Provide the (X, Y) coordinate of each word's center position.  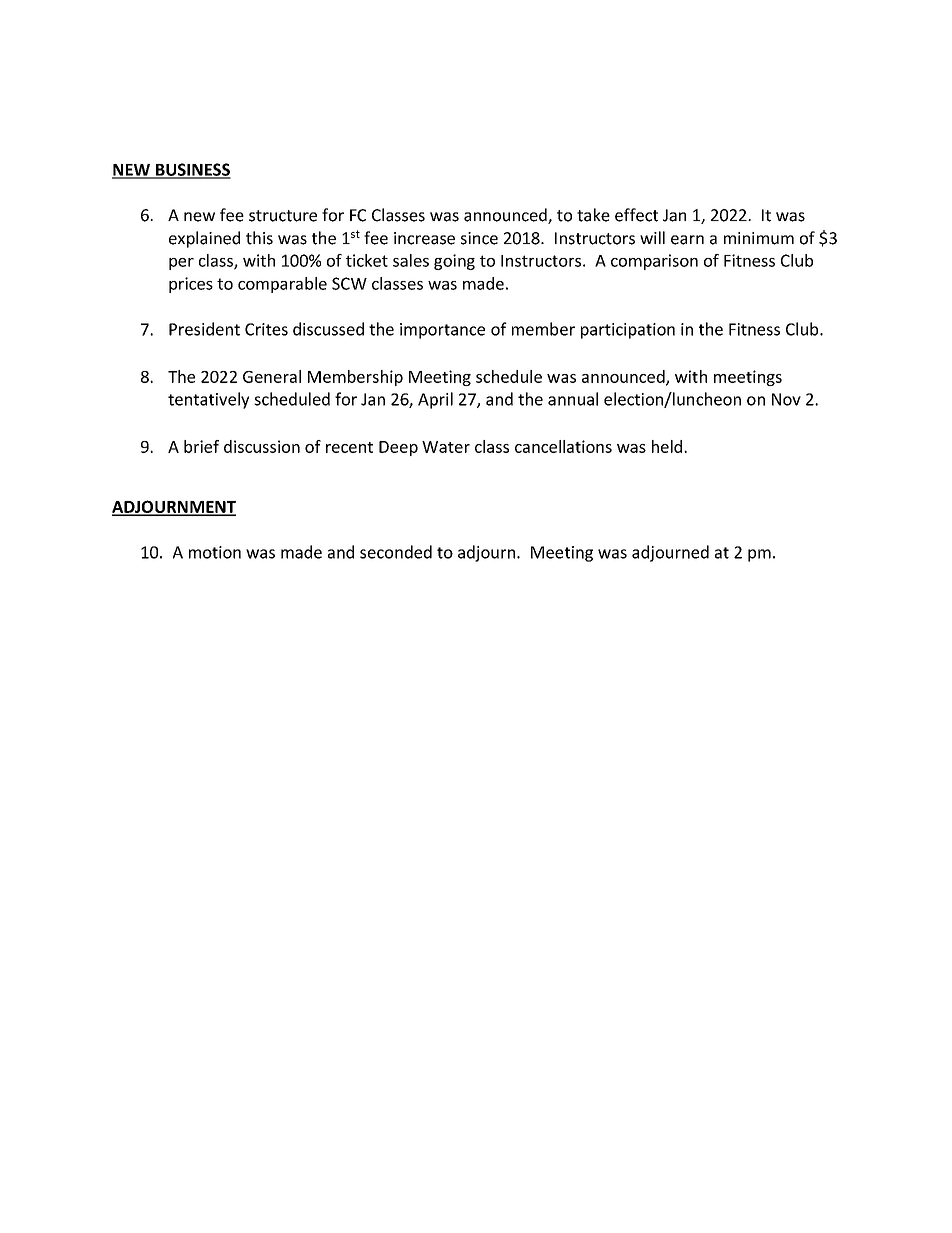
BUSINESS (192, 170)
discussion (262, 446)
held (668, 446)
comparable (282, 285)
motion (215, 552)
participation (628, 331)
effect (636, 215)
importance (442, 331)
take (593, 215)
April (435, 400)
